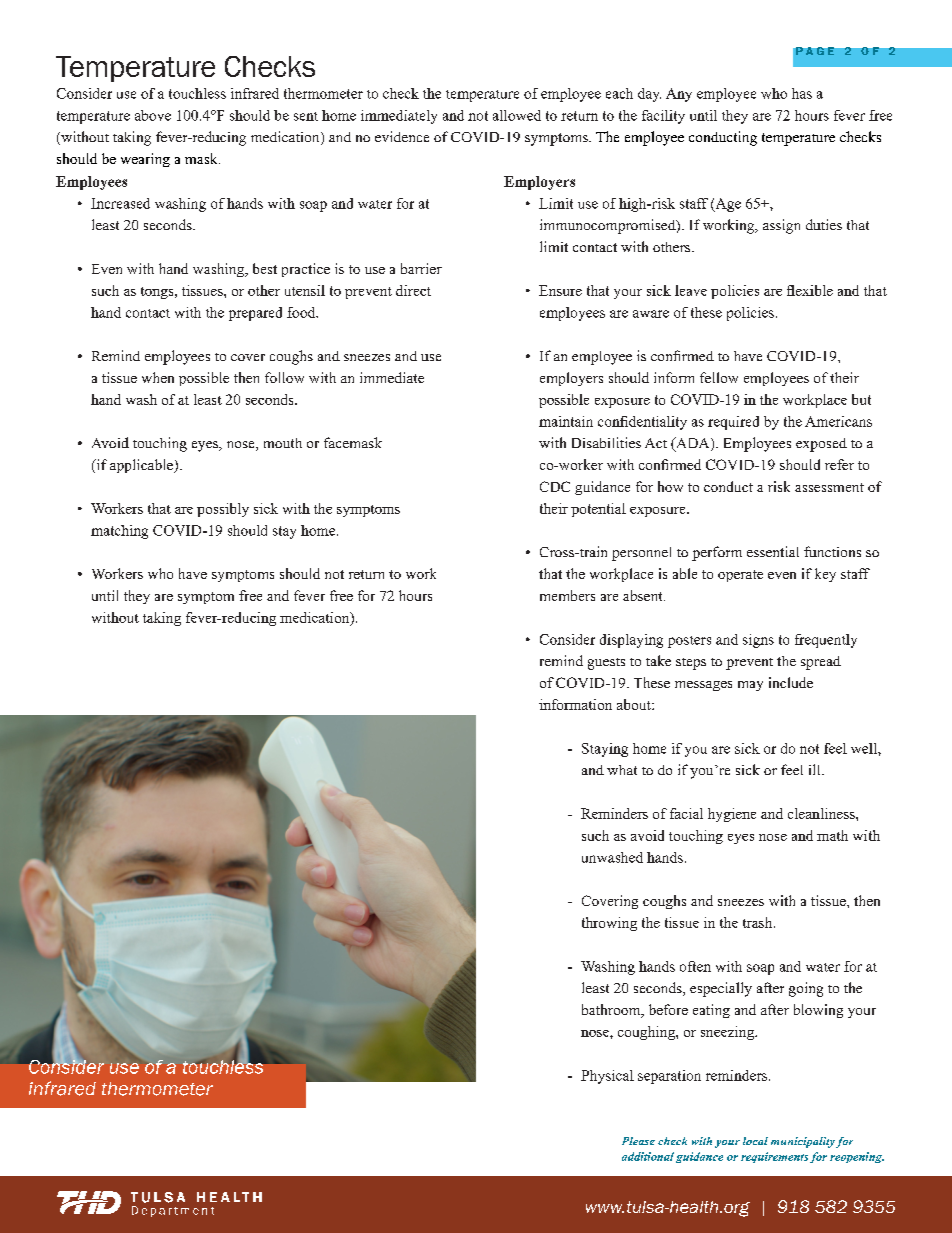 The width and height of the image is (952, 1233). Describe the element at coordinates (622, 770) in the image. I see `what` at that location.
